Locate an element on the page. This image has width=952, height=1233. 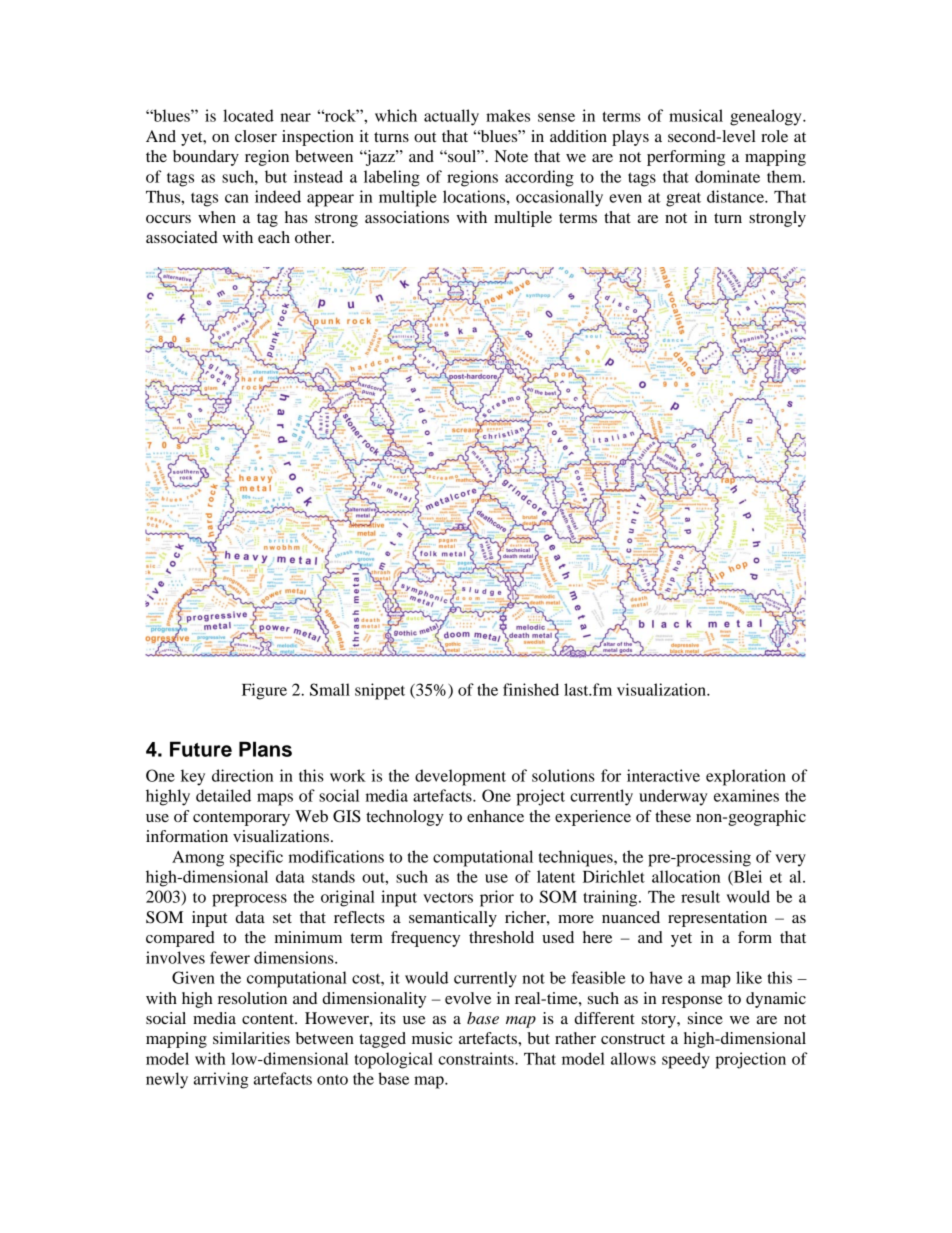
enhance is located at coordinates (495, 816).
